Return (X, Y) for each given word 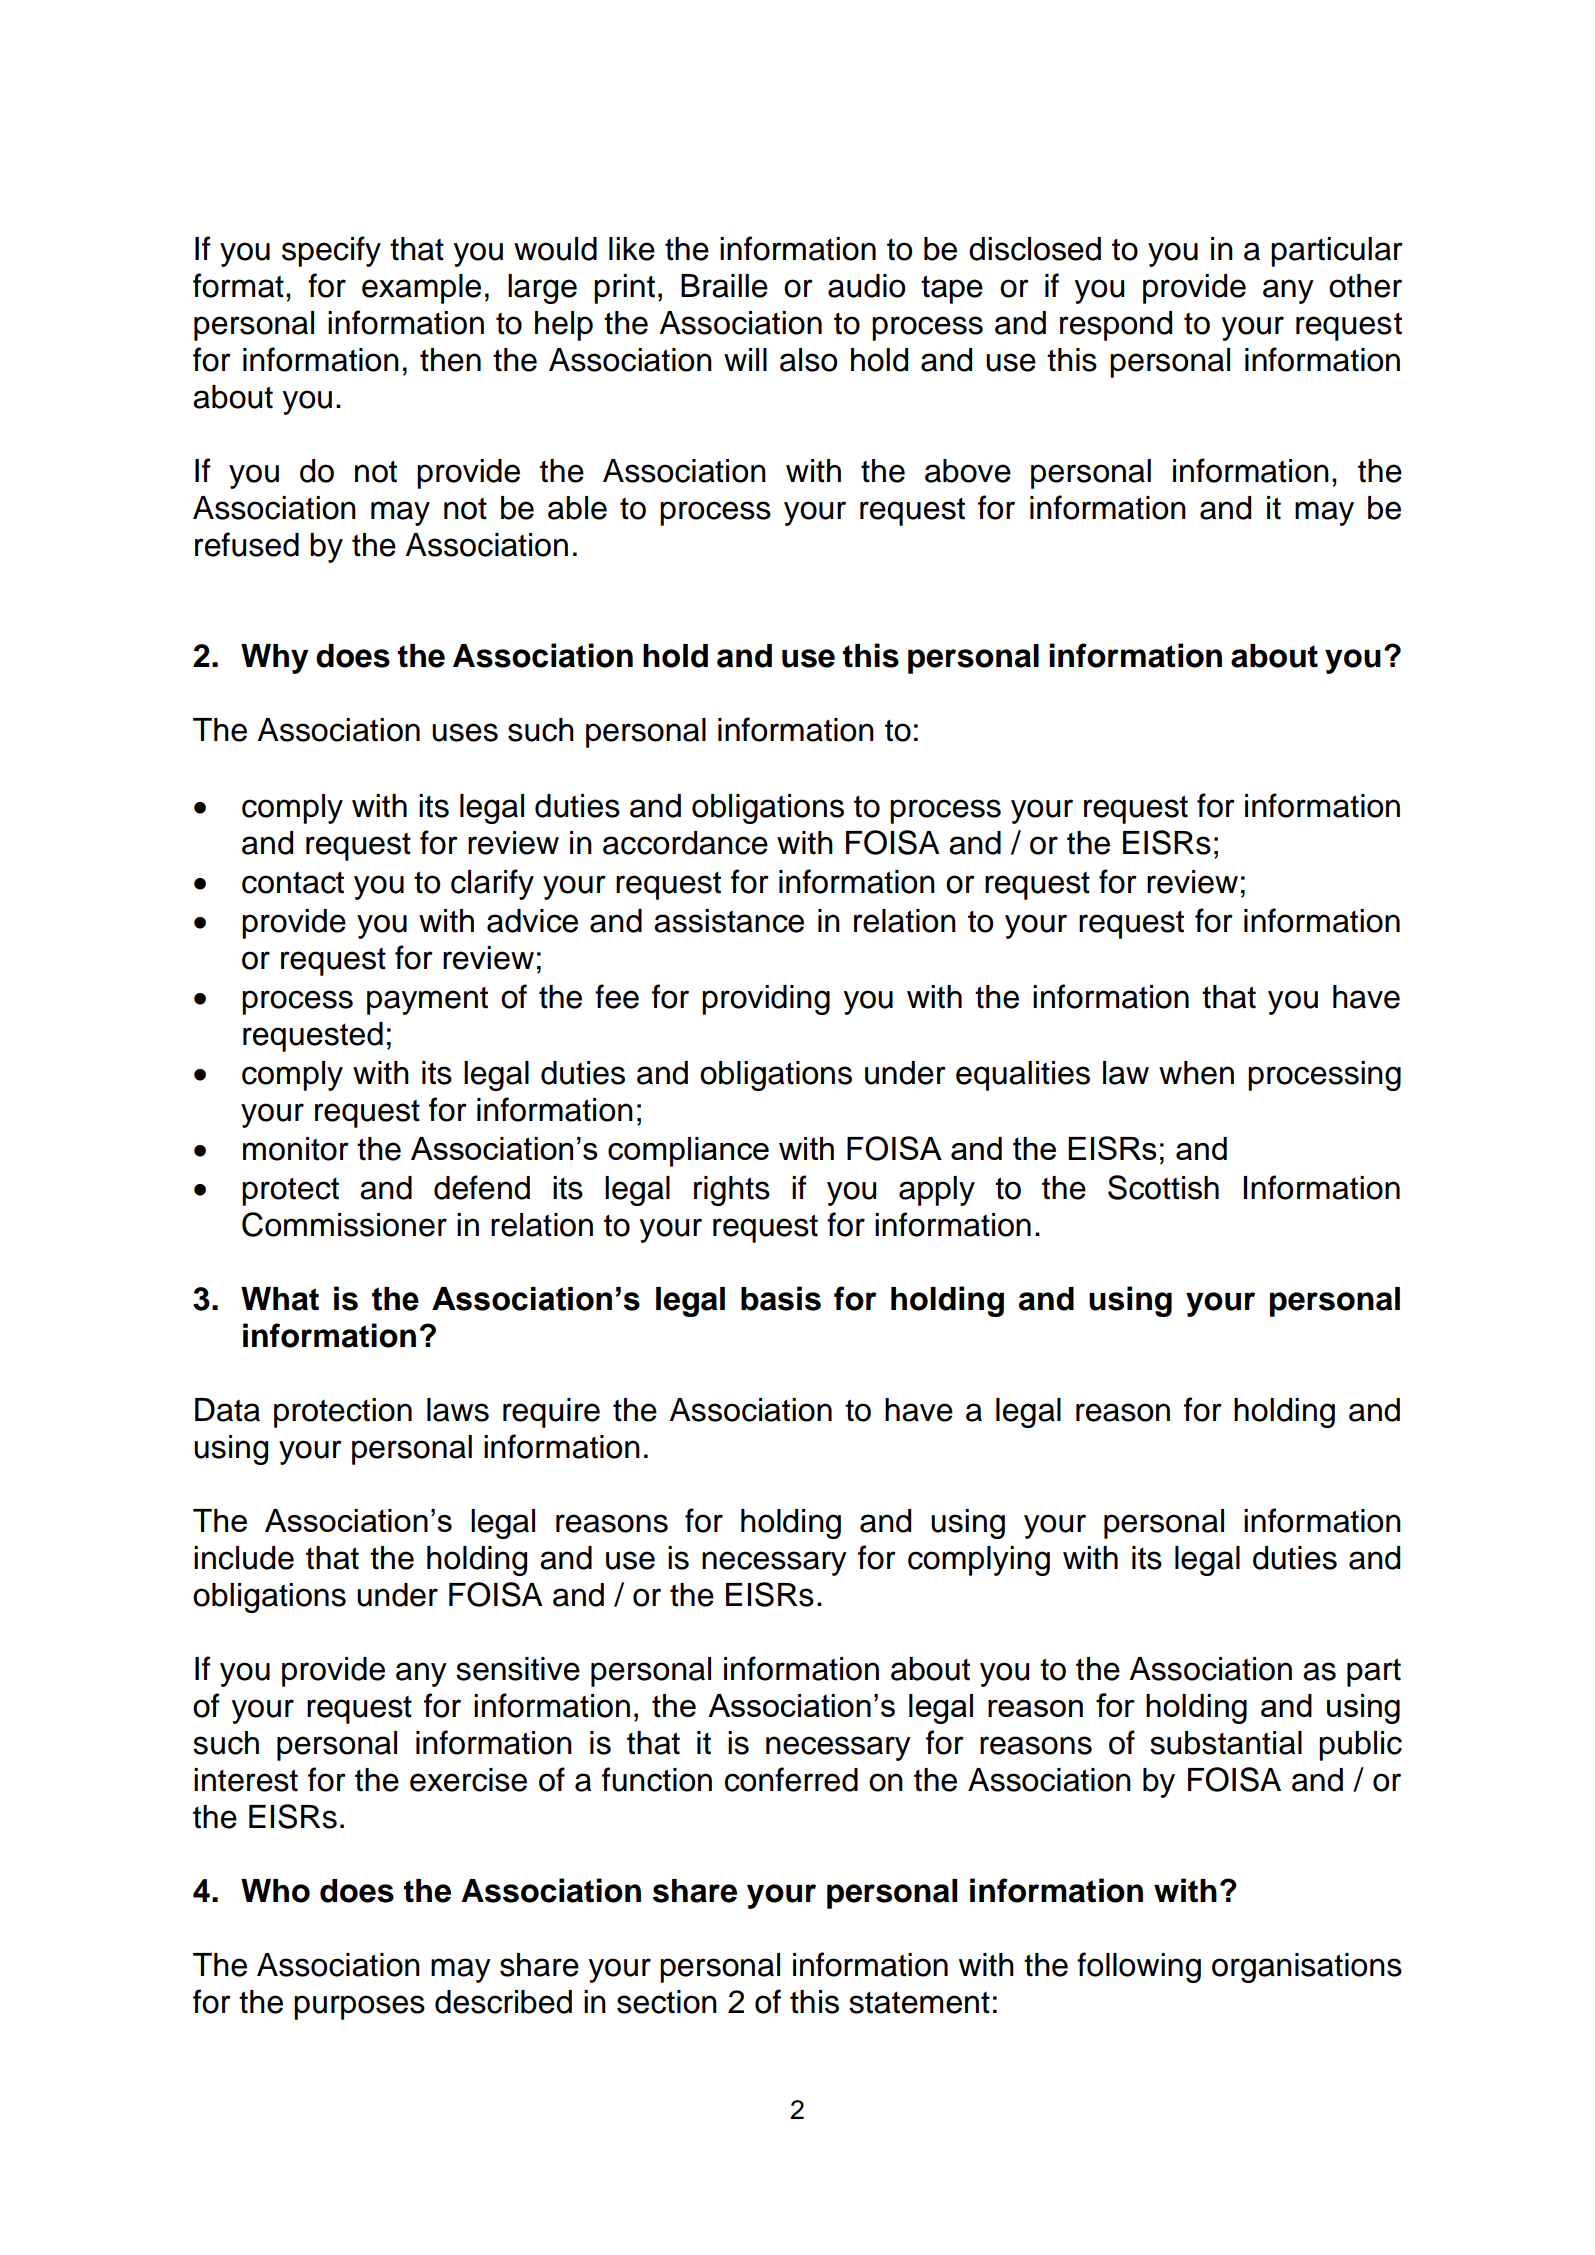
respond (1116, 326)
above (968, 471)
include (244, 1558)
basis (781, 1298)
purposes (359, 2007)
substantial (1226, 1743)
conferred (791, 1779)
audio (866, 286)
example (421, 289)
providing (766, 1000)
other (1365, 286)
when (1196, 1073)
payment (427, 1001)
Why (275, 659)
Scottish (1163, 1187)
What (280, 1299)
